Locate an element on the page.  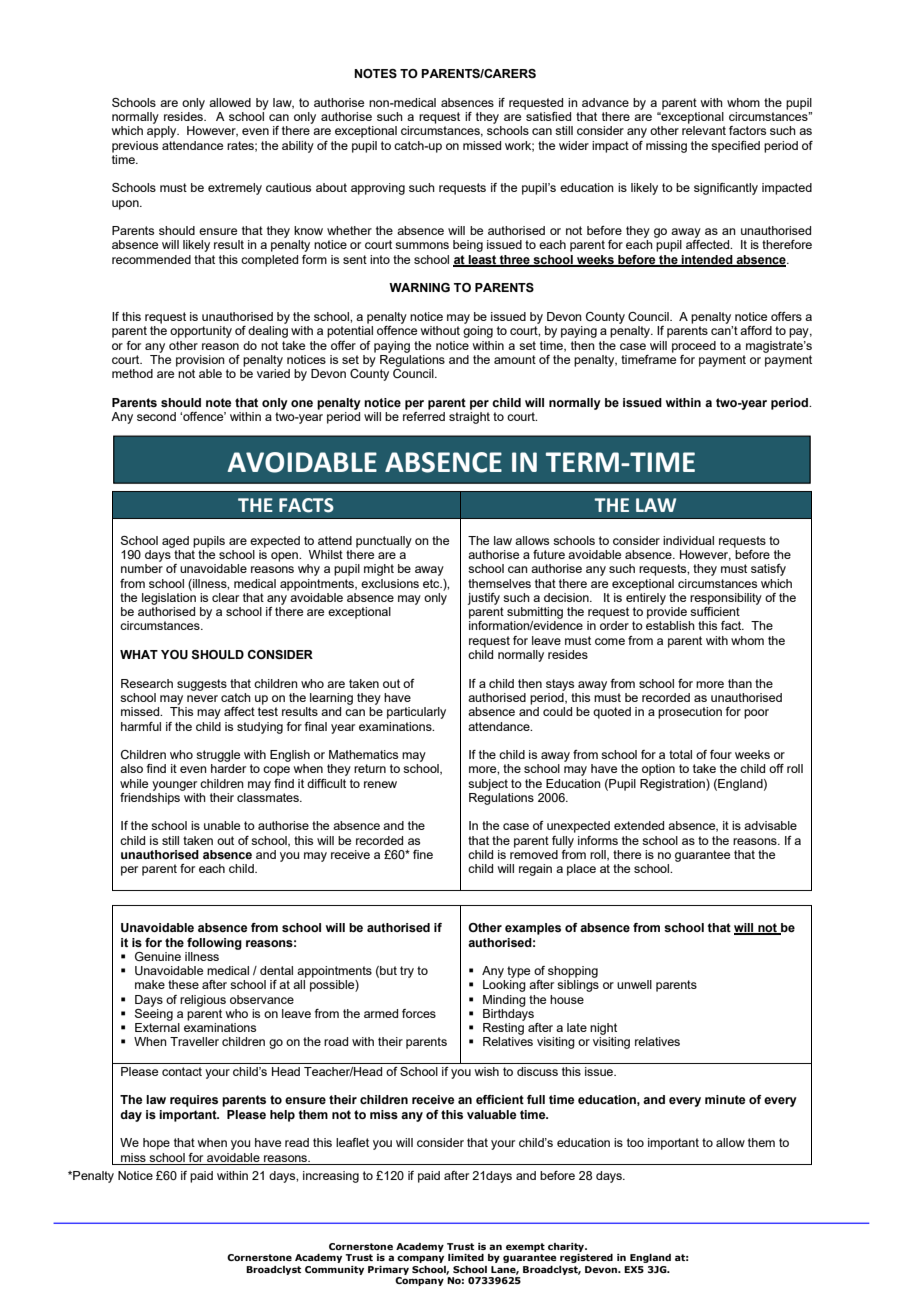
younger is located at coordinates (174, 786).
